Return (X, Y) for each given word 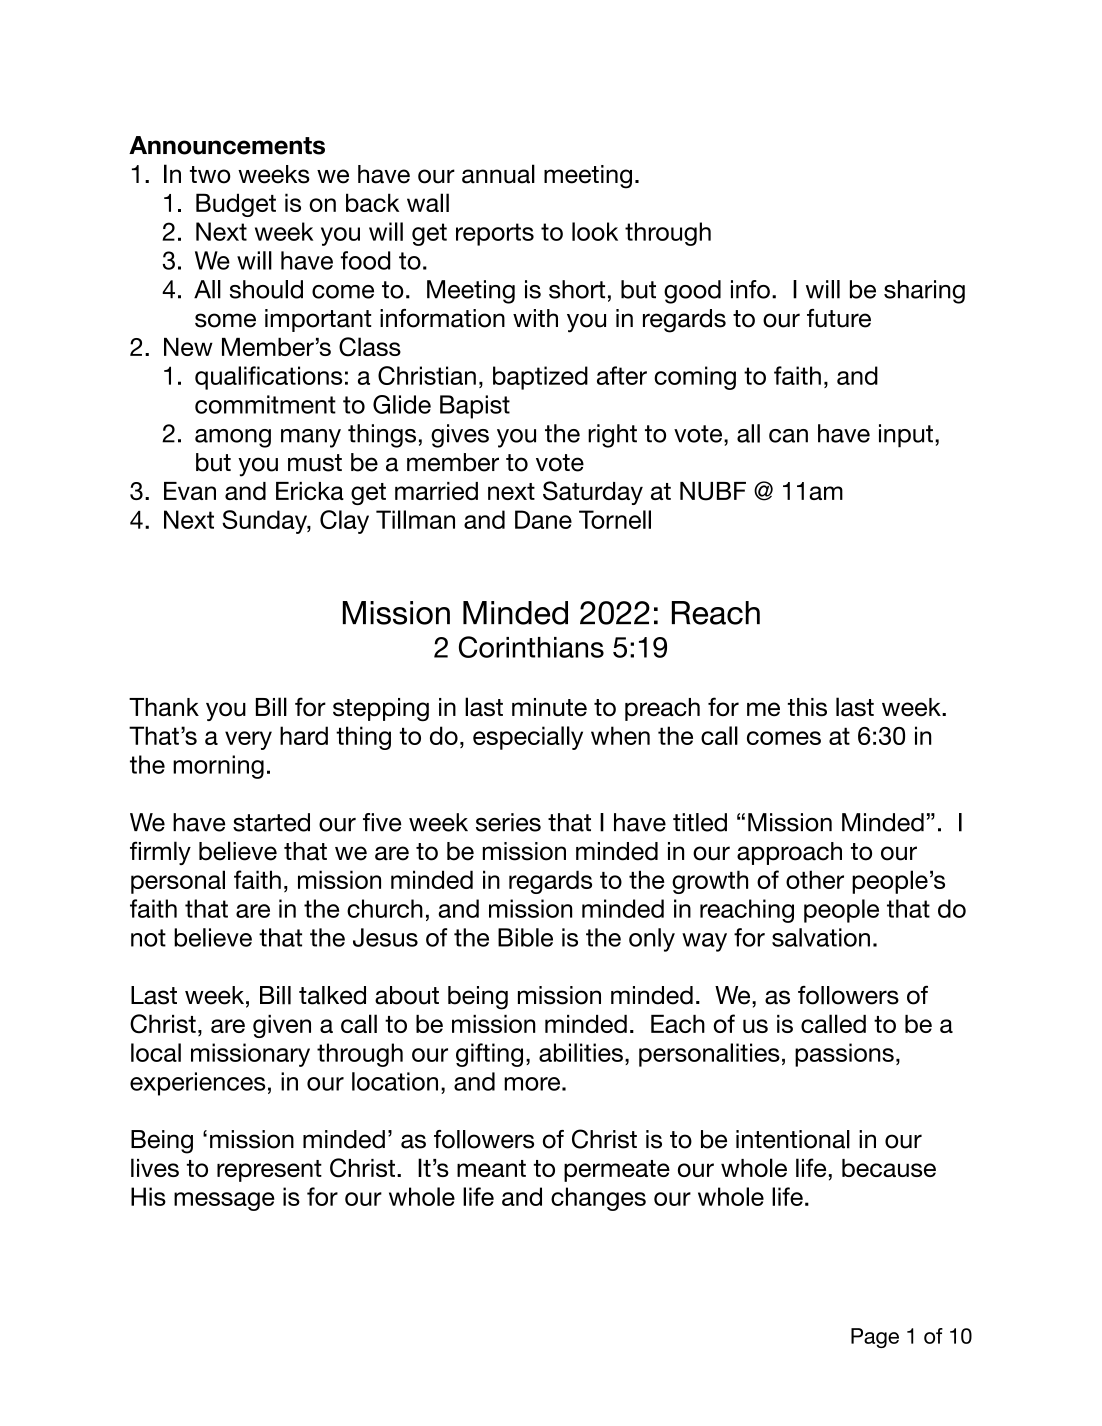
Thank (164, 707)
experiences (197, 1084)
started (271, 822)
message (224, 1201)
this (807, 707)
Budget (236, 205)
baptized (540, 378)
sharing (924, 292)
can (788, 436)
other (815, 879)
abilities (581, 1052)
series (508, 822)
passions (844, 1055)
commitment (265, 404)
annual (498, 174)
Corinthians (531, 647)
